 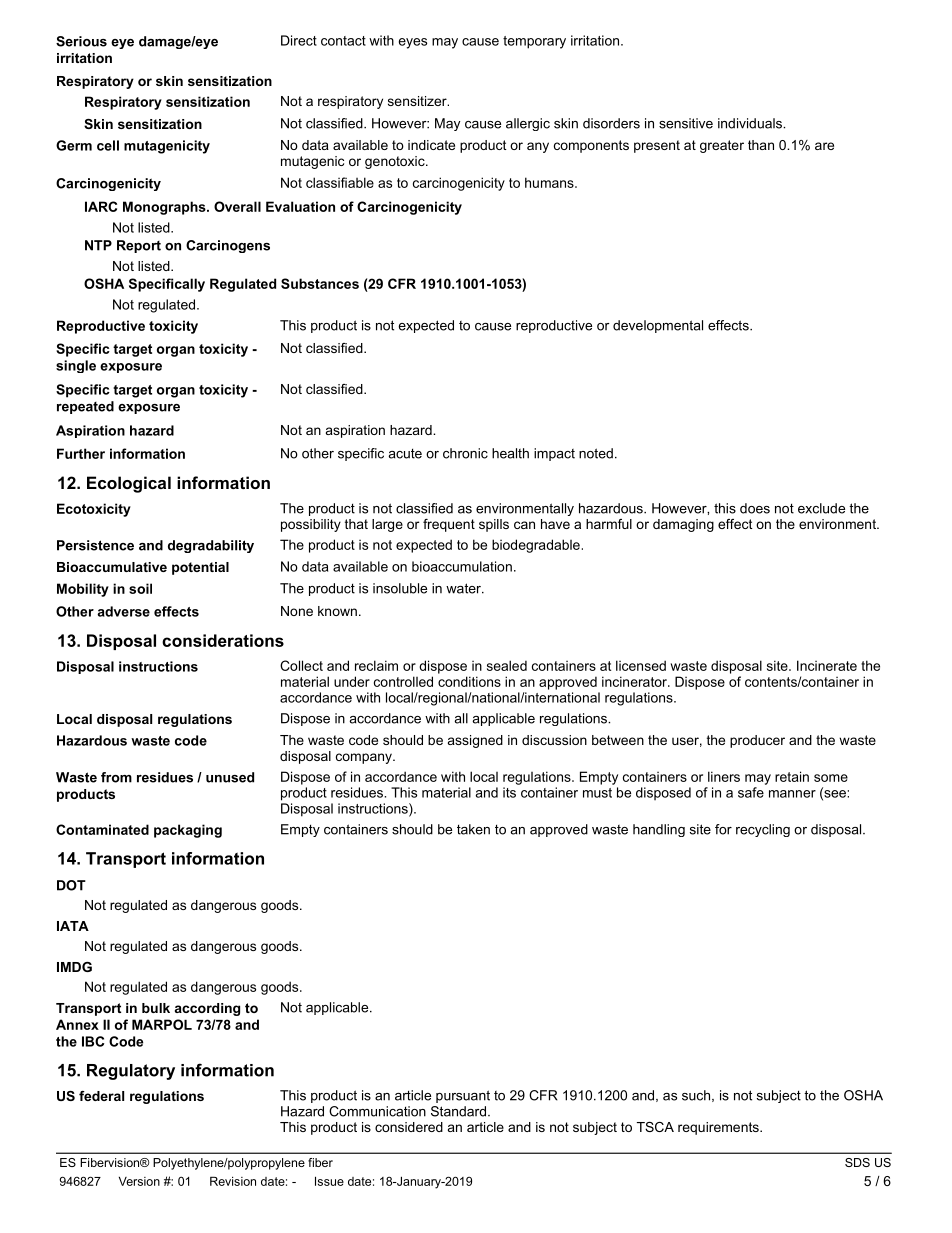 What do you see at coordinates (129, 484) in the screenshot?
I see `Ecological` at bounding box center [129, 484].
